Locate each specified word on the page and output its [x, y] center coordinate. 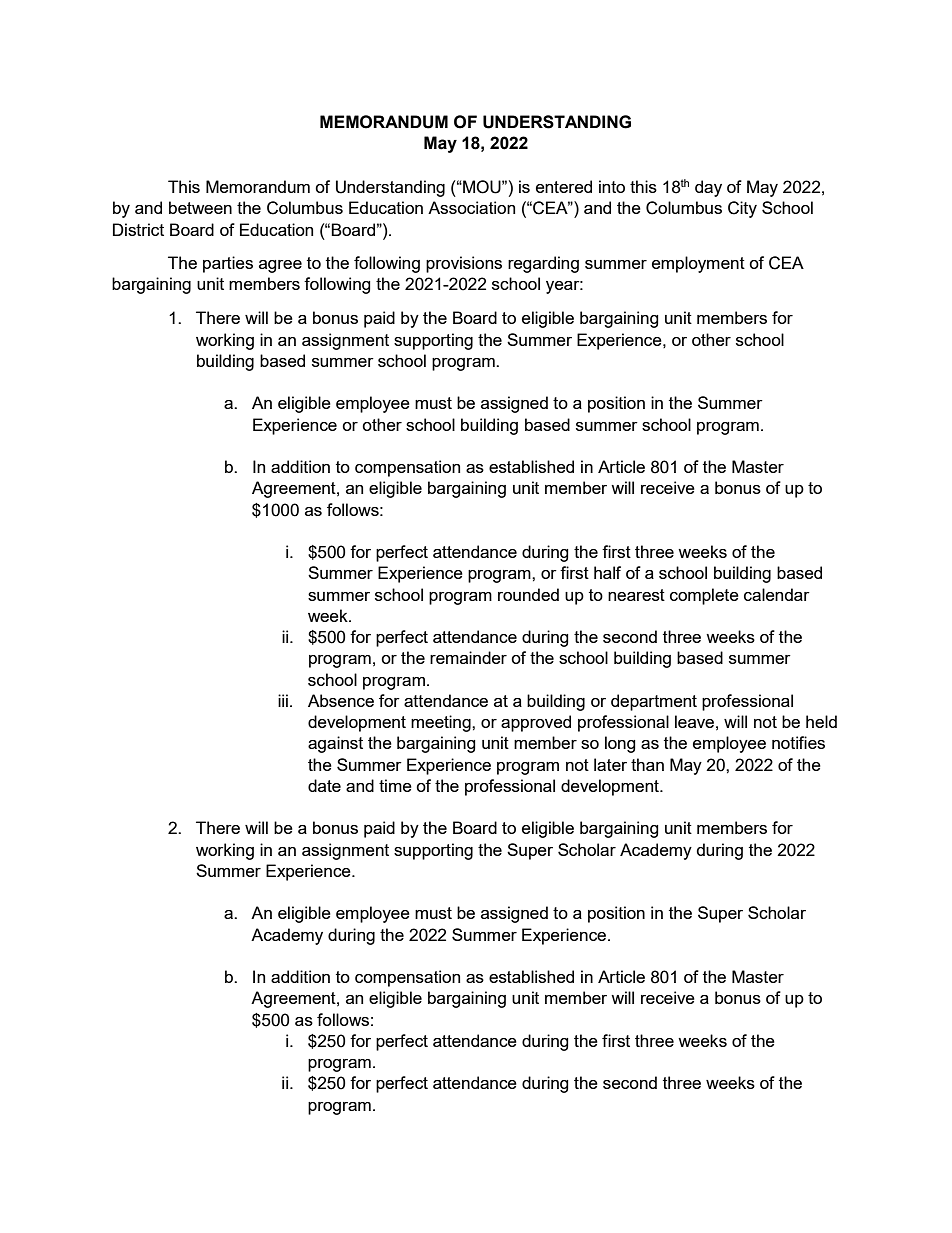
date [324, 785]
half [607, 572]
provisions [464, 264]
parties [228, 264]
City [742, 209]
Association [471, 207]
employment [698, 264]
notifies [798, 742]
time [395, 785]
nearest [636, 595]
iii [283, 700]
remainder [468, 657]
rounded [528, 594]
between [200, 207]
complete [704, 596]
